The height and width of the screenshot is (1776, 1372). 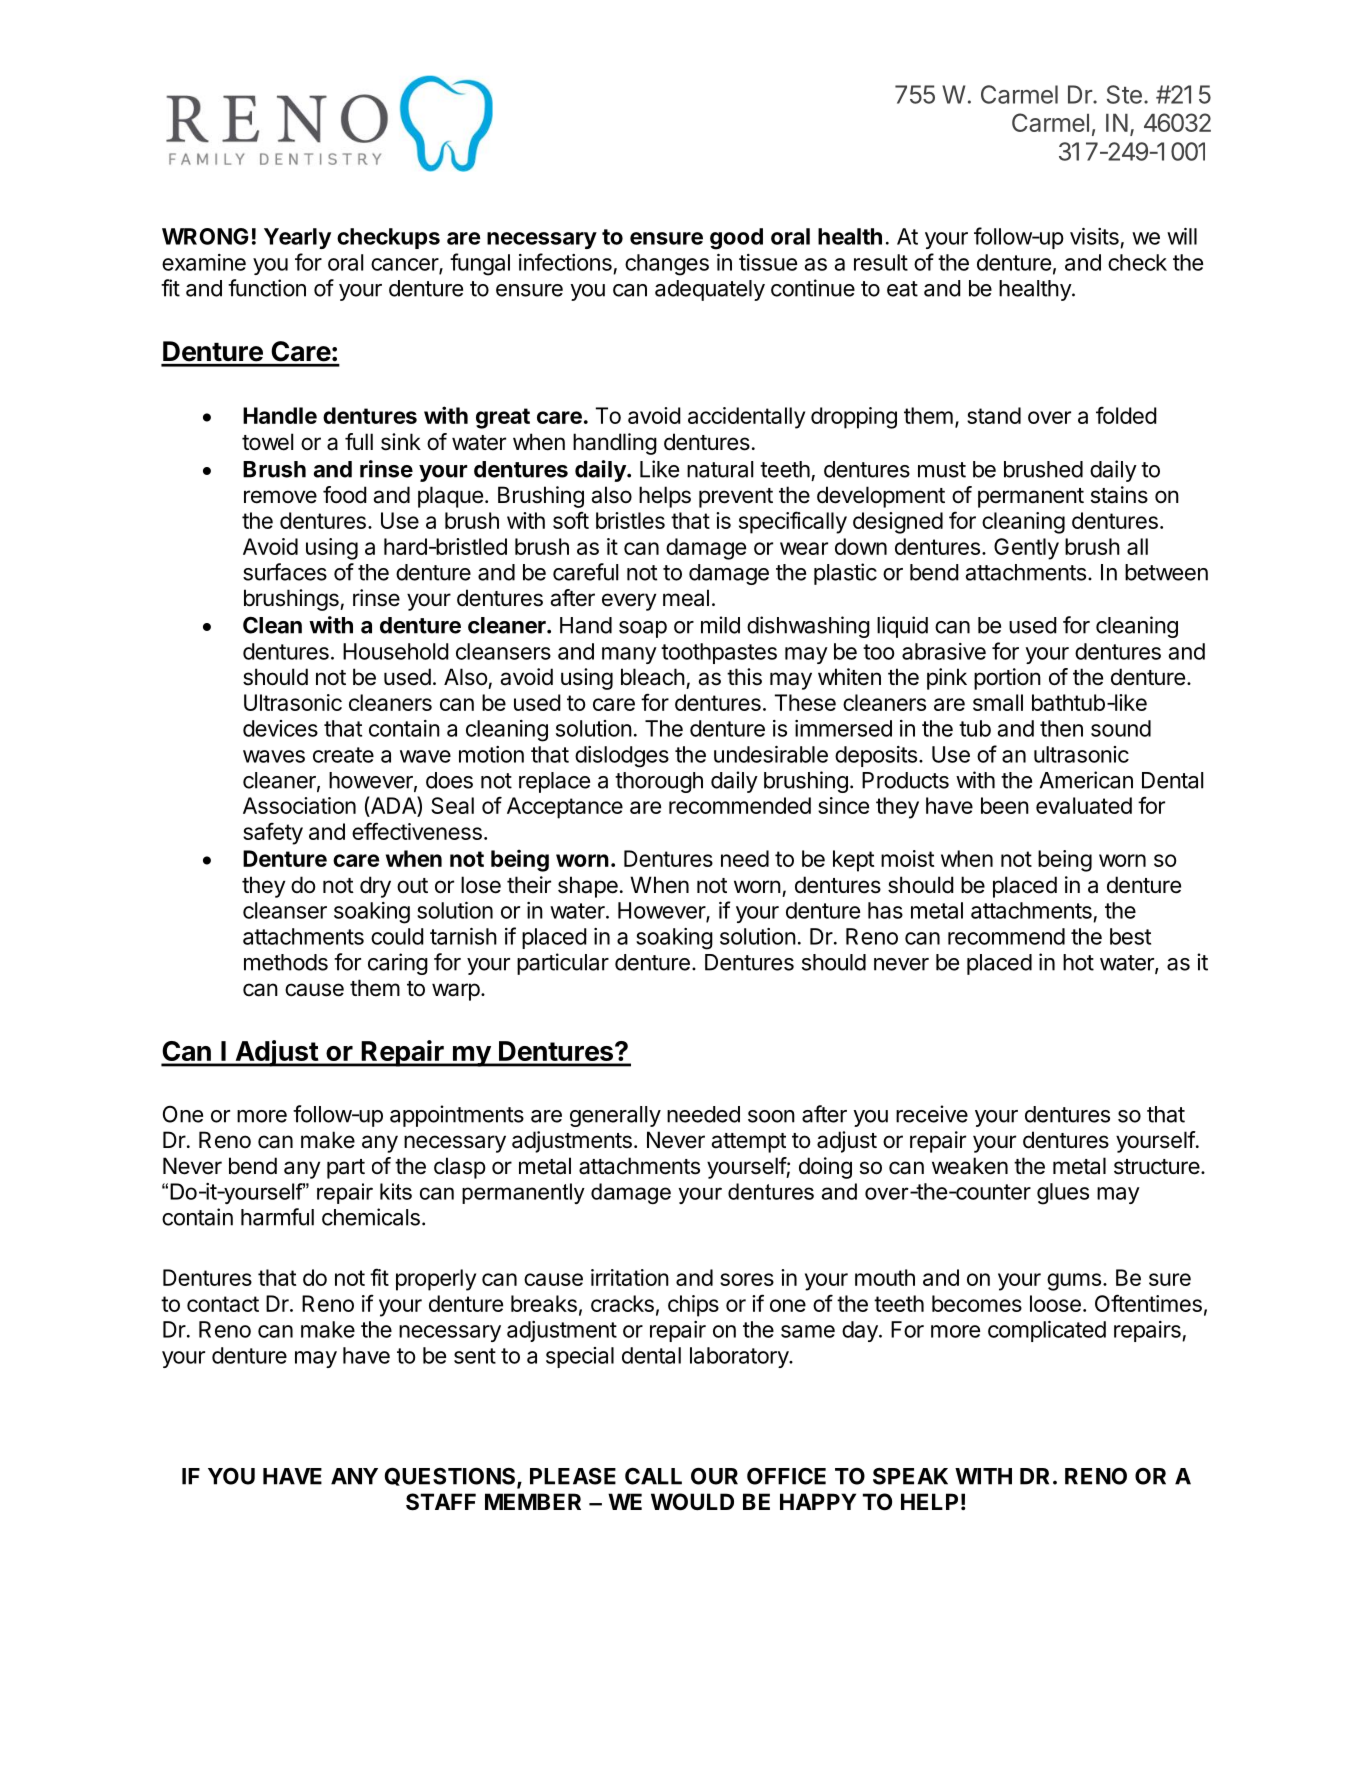 I want to click on visits, so click(x=1094, y=236).
